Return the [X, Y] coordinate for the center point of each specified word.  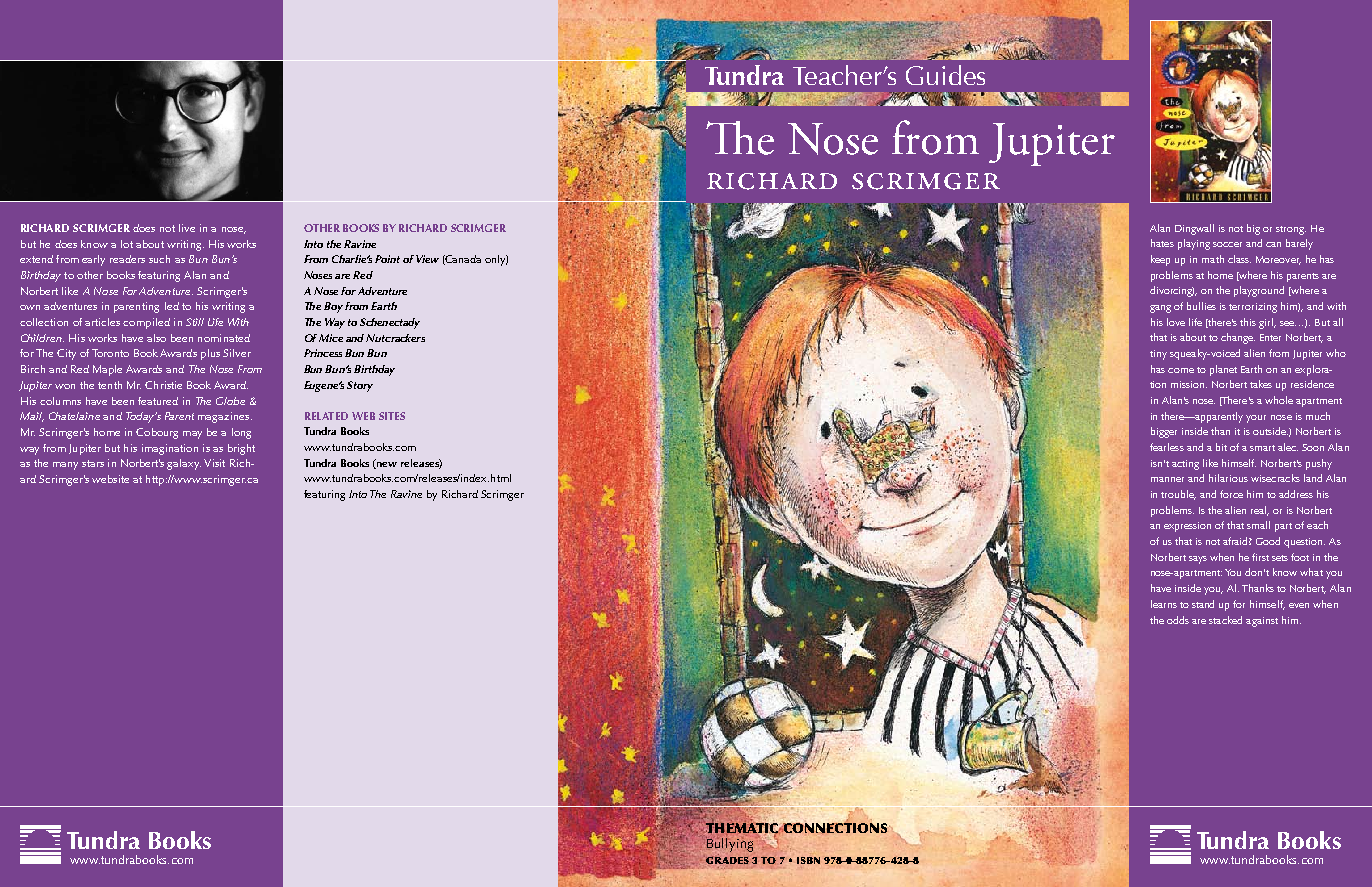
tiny [1158, 355]
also [156, 338]
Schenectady [390, 323]
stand [1203, 604]
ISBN [808, 860]
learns [1164, 604]
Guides [945, 75]
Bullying [729, 844]
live [187, 228]
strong [1291, 230]
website [110, 479]
